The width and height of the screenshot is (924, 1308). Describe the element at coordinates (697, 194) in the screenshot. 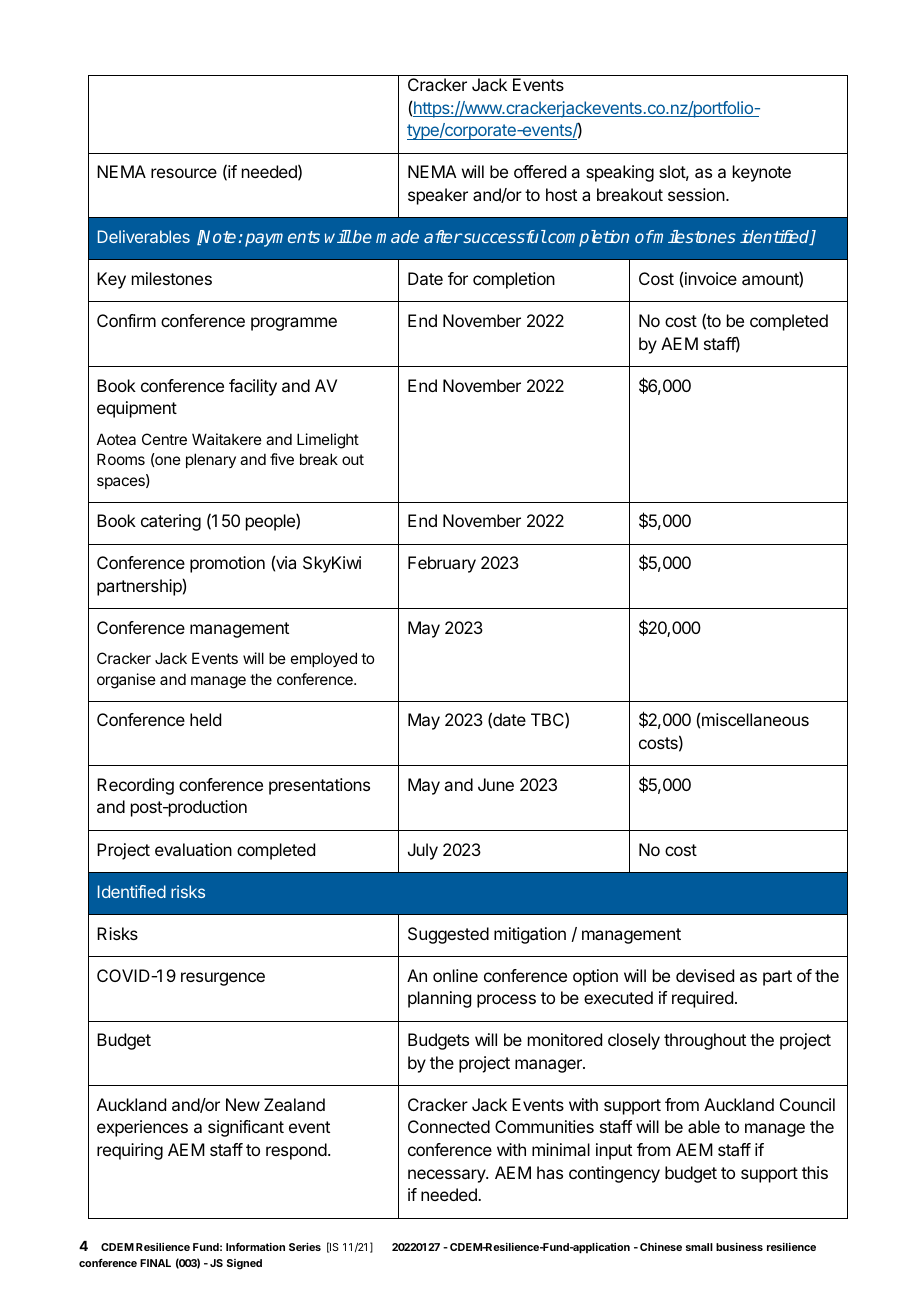

I see `session` at that location.
